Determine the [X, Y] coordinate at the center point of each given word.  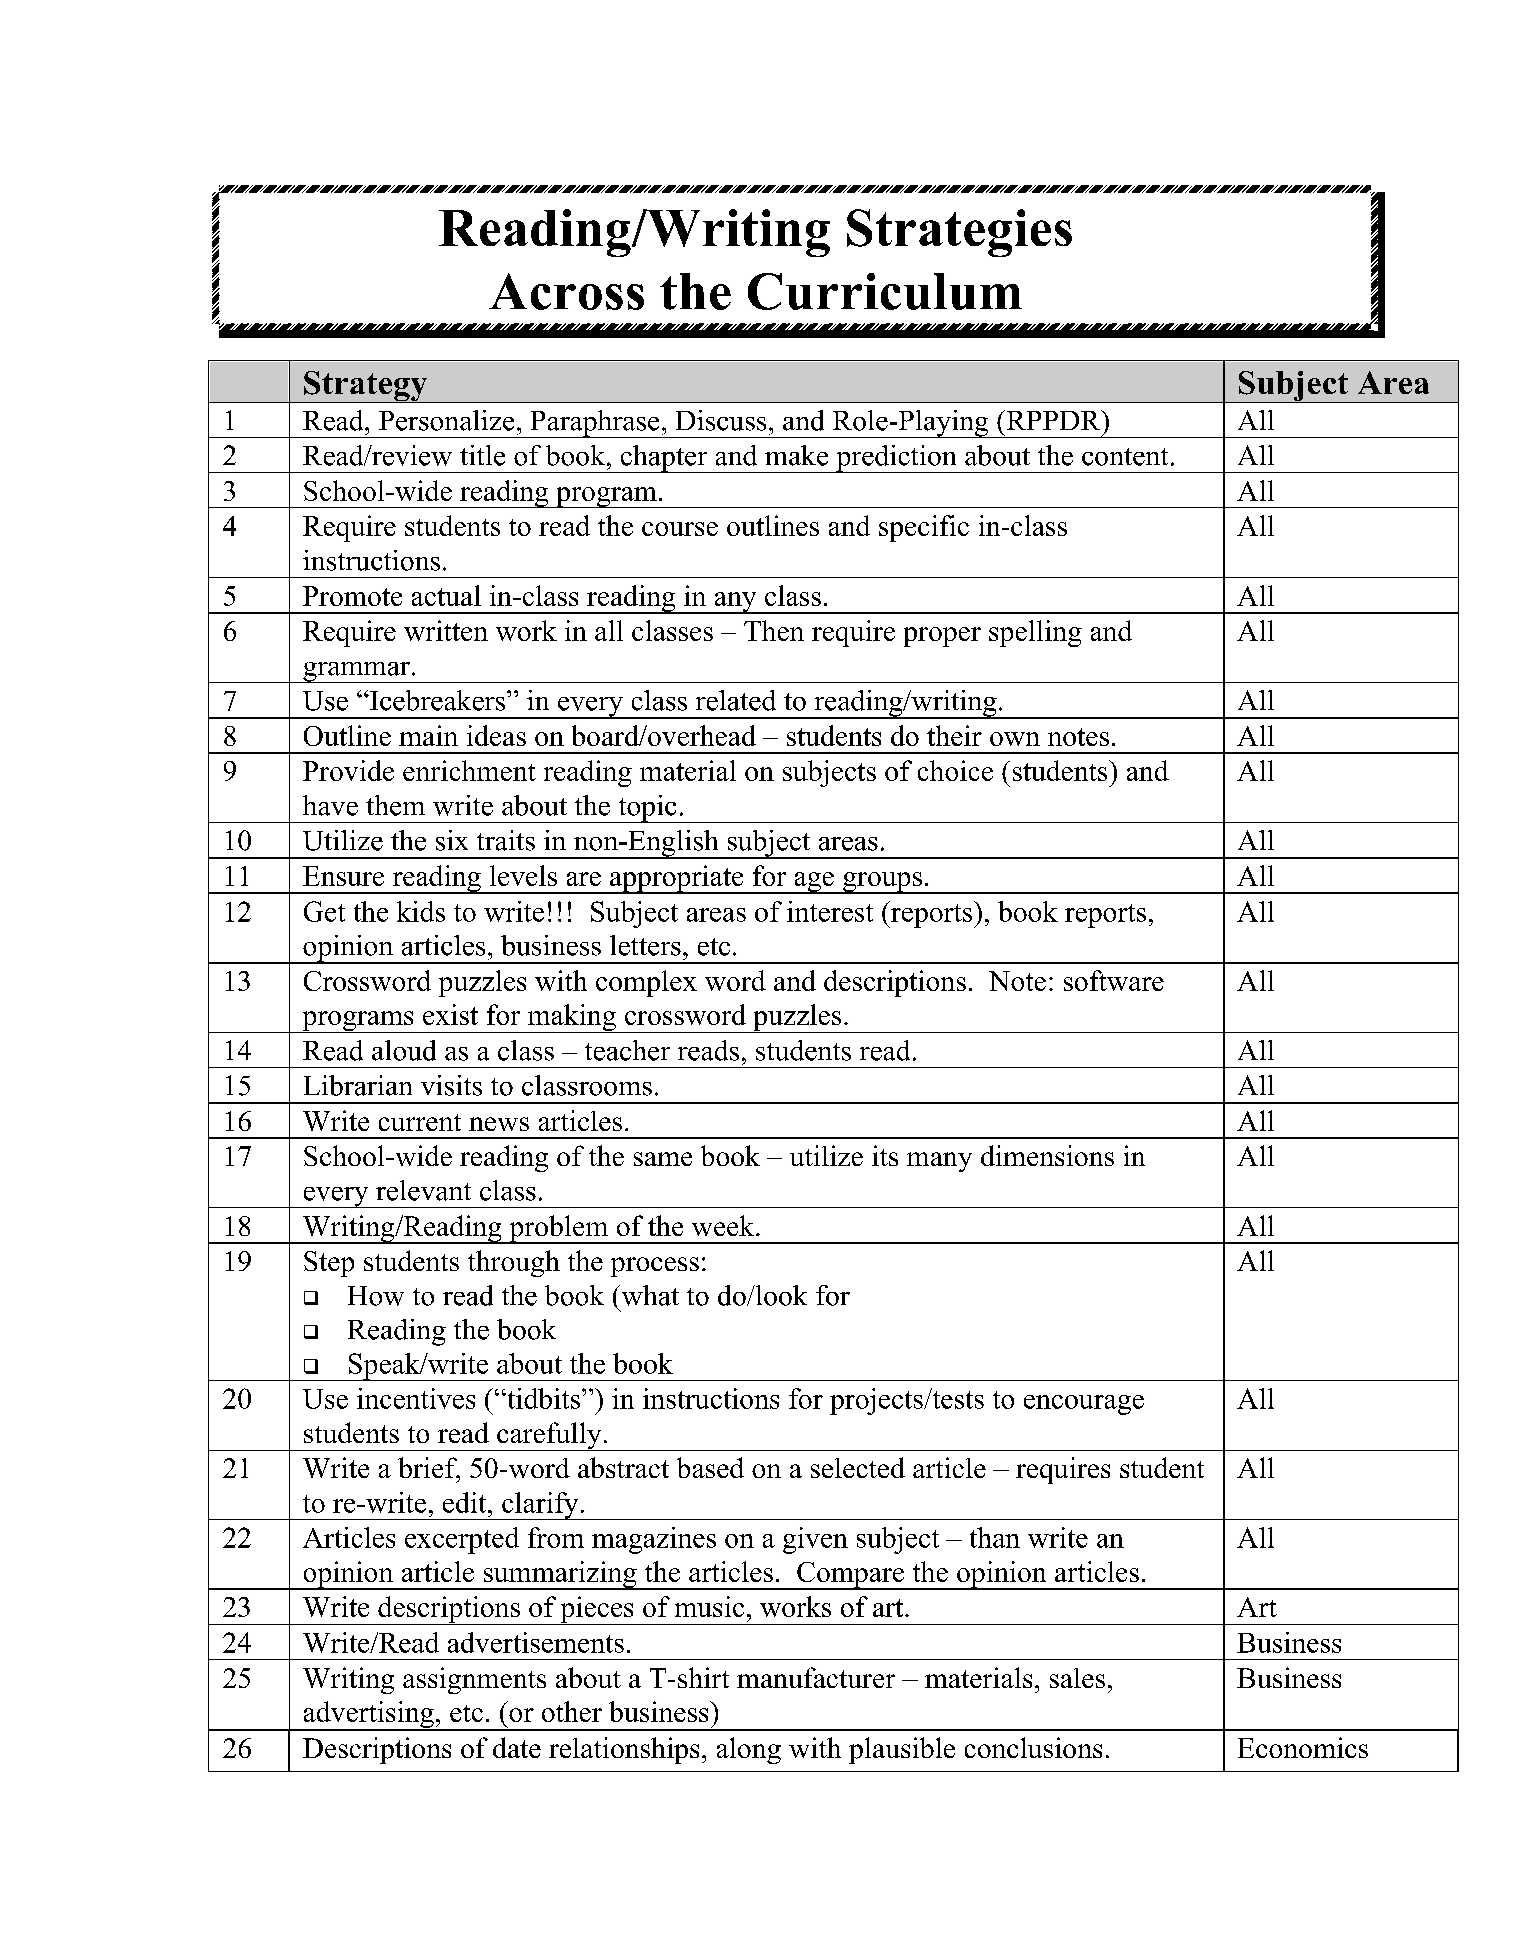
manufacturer [816, 1677]
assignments [474, 1680]
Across [566, 291]
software [1114, 980]
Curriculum [885, 291]
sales [1077, 1678]
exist [450, 1014]
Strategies [959, 233]
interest [830, 911]
